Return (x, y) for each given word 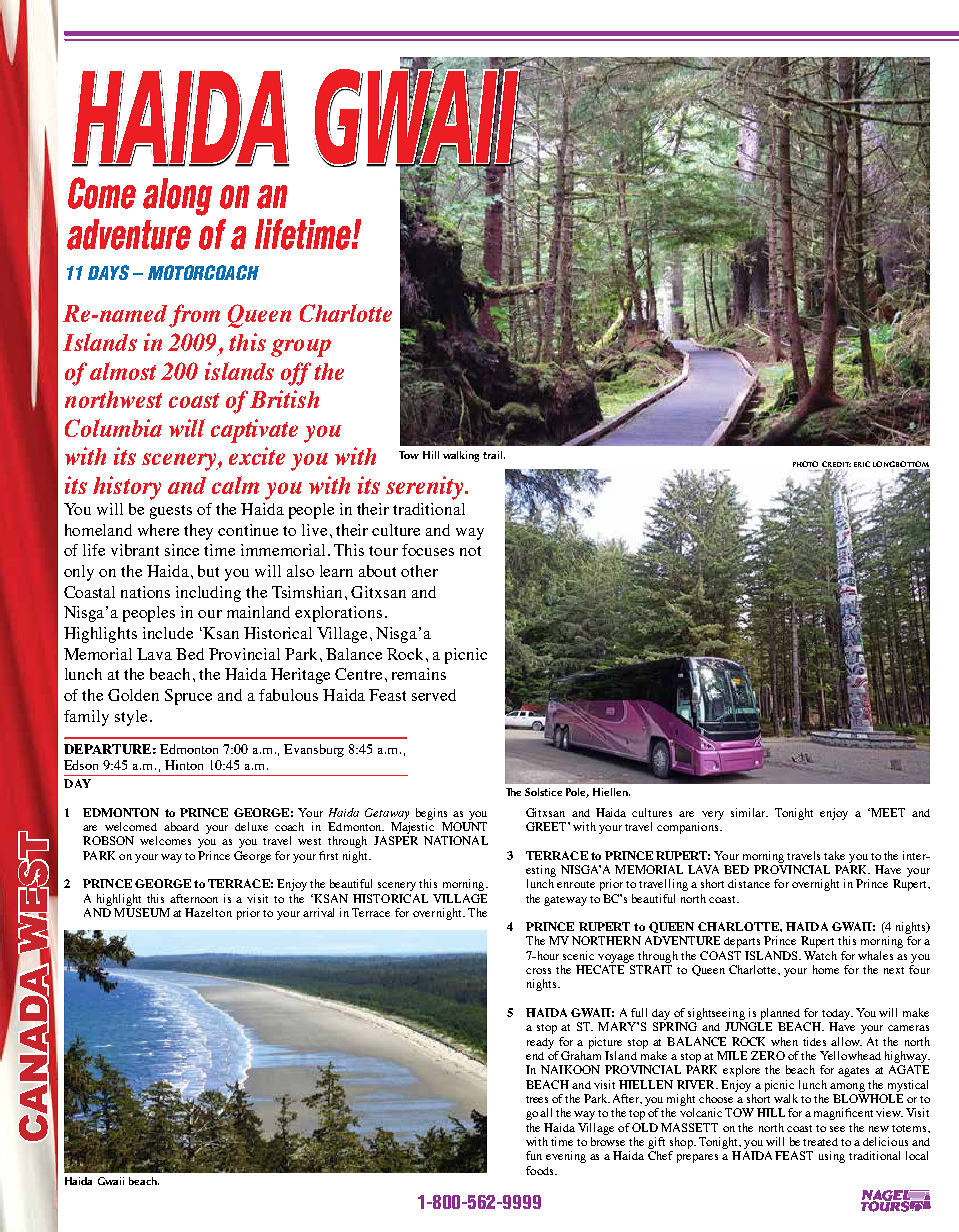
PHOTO (805, 464)
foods (541, 1170)
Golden (133, 695)
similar (749, 812)
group (301, 348)
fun (534, 1155)
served (434, 695)
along (177, 197)
